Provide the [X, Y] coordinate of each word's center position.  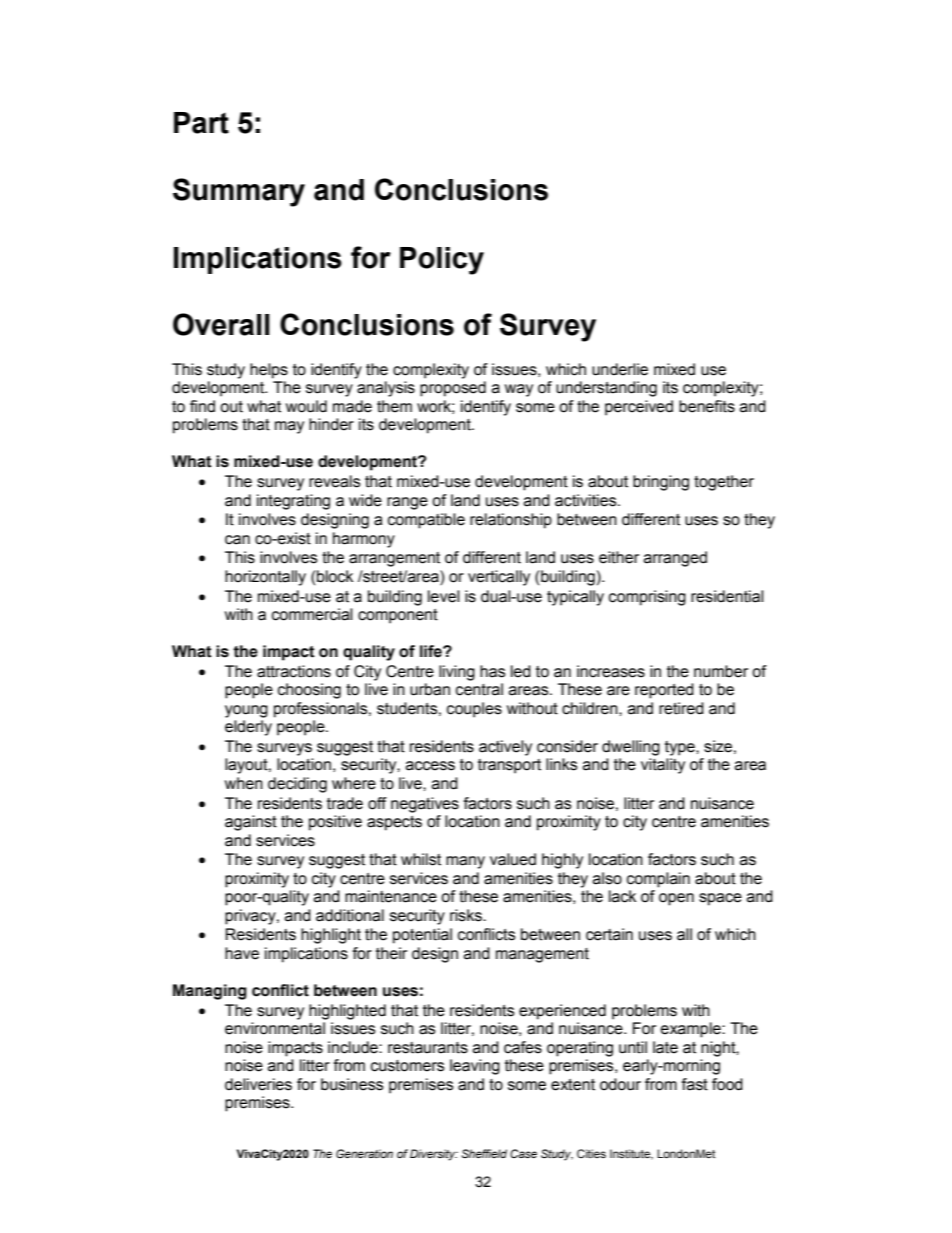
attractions [294, 671]
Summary [239, 192]
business [352, 1084]
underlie [620, 369]
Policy [442, 261]
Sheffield [484, 1153]
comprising [647, 598]
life [432, 651]
